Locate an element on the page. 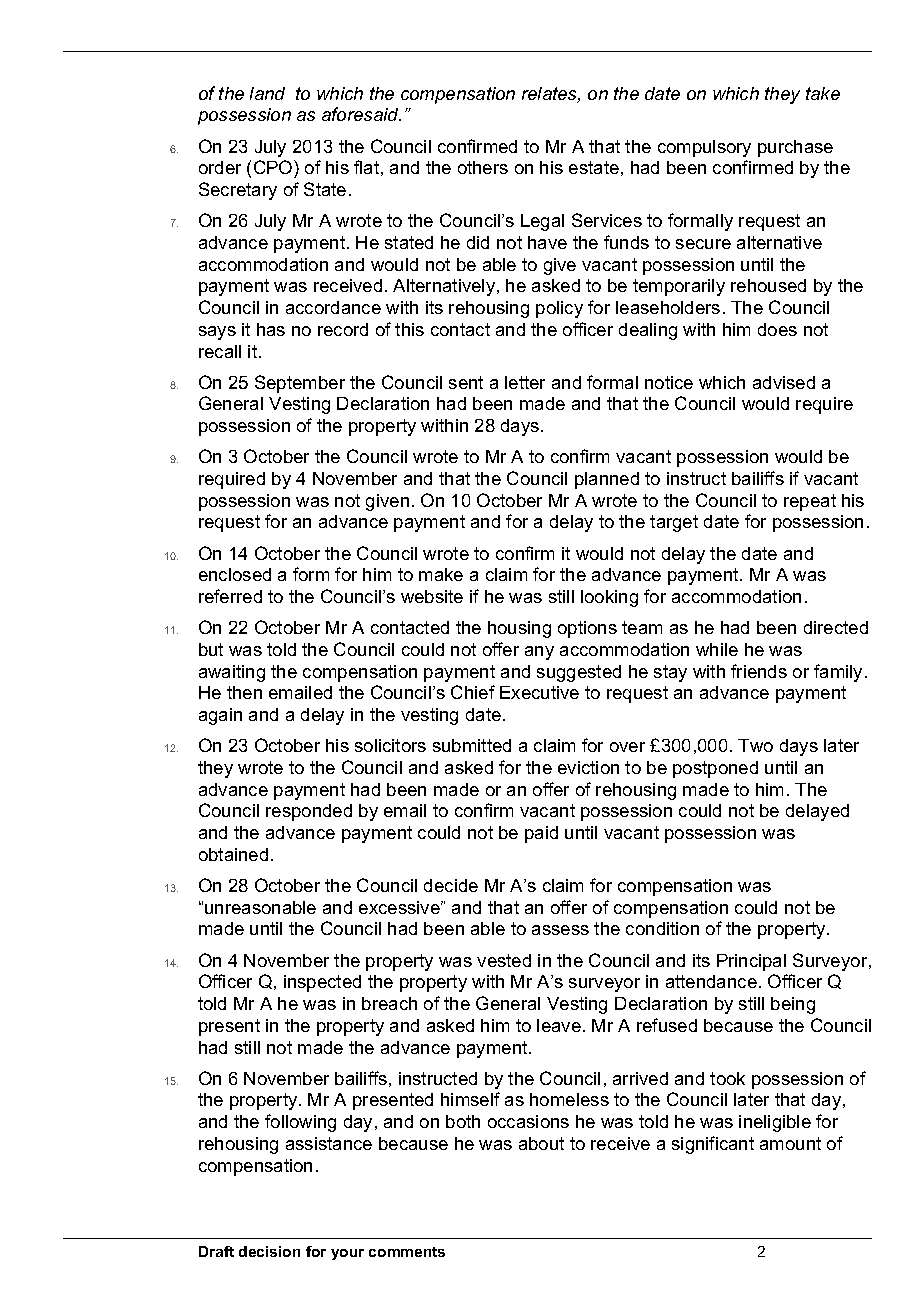 This image has width=924, height=1308. vested is located at coordinates (504, 960).
